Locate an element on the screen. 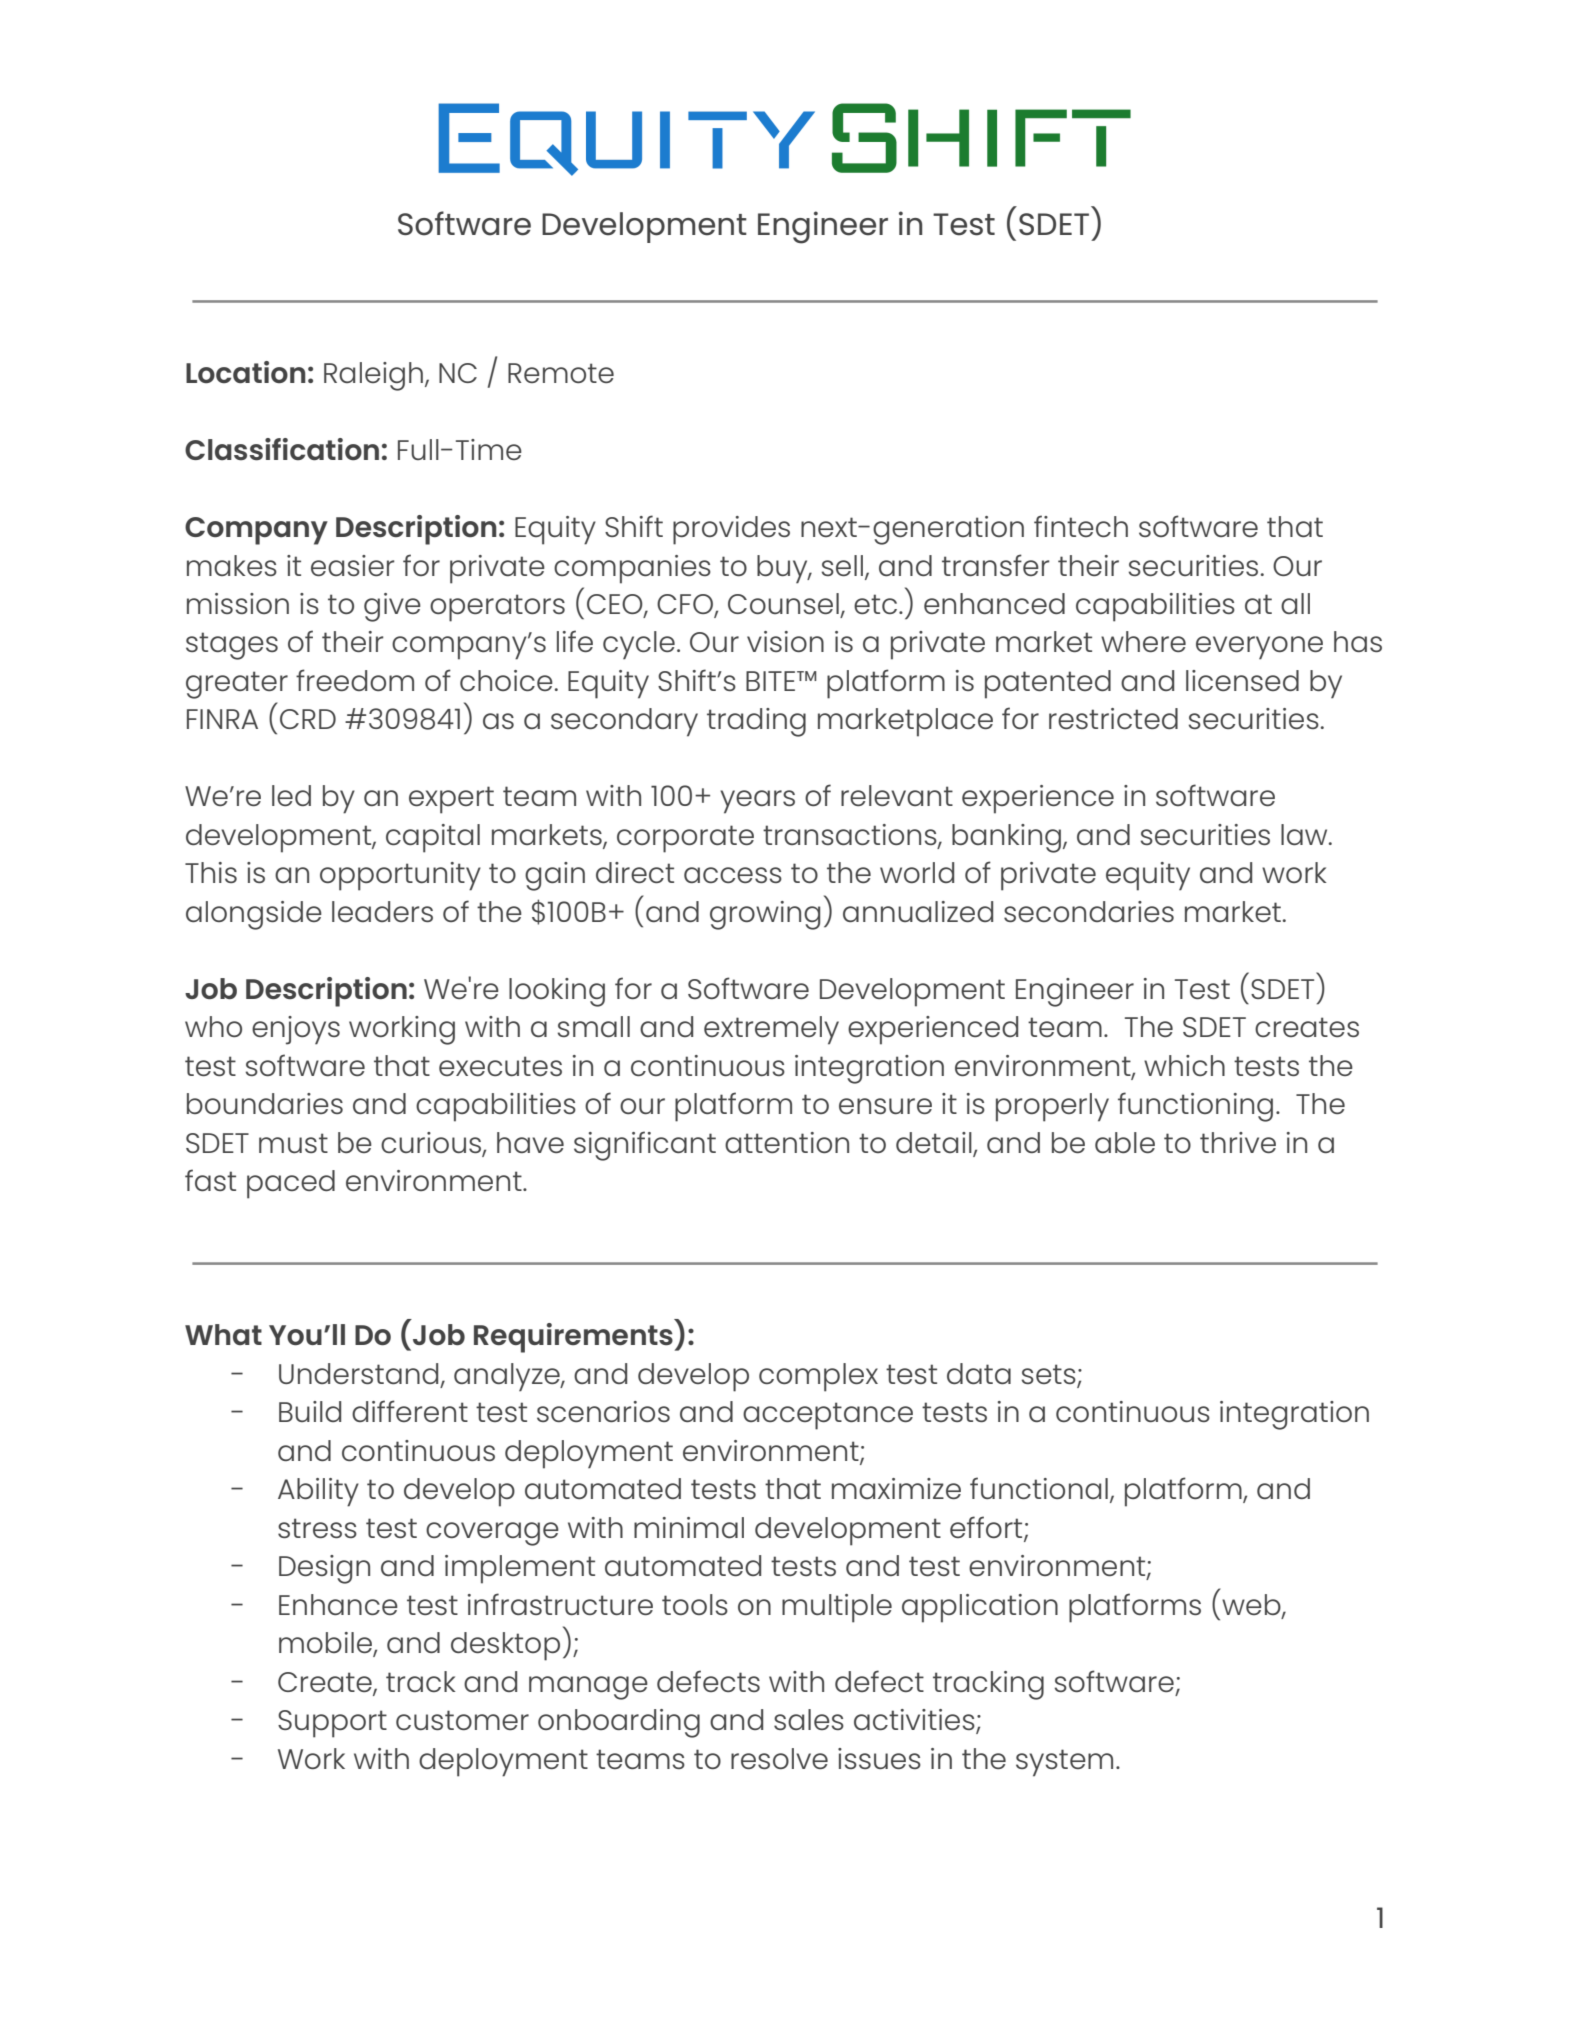 The height and width of the screenshot is (2032, 1570). which is located at coordinates (1184, 1065).
